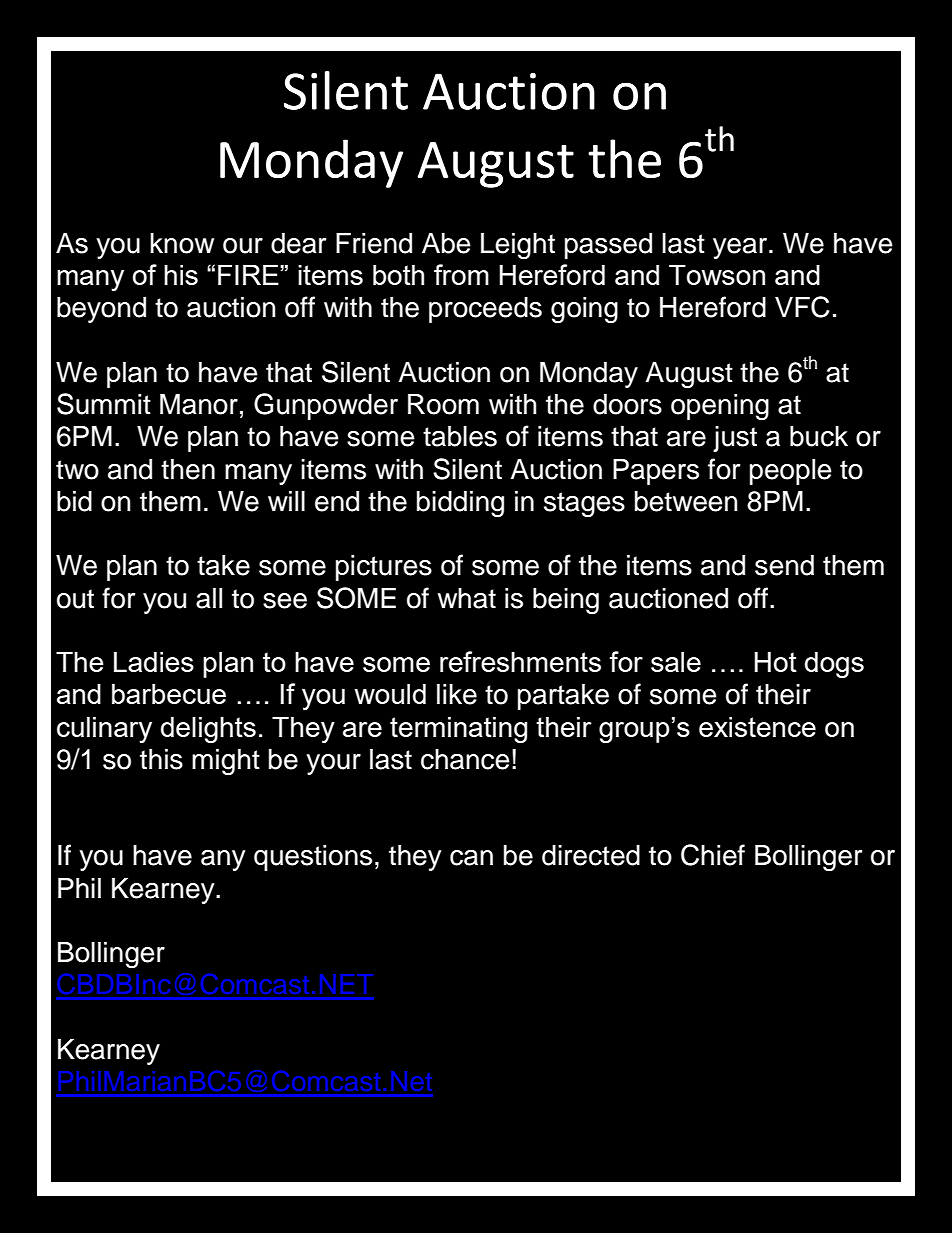 The image size is (952, 1233). I want to click on know, so click(182, 243).
